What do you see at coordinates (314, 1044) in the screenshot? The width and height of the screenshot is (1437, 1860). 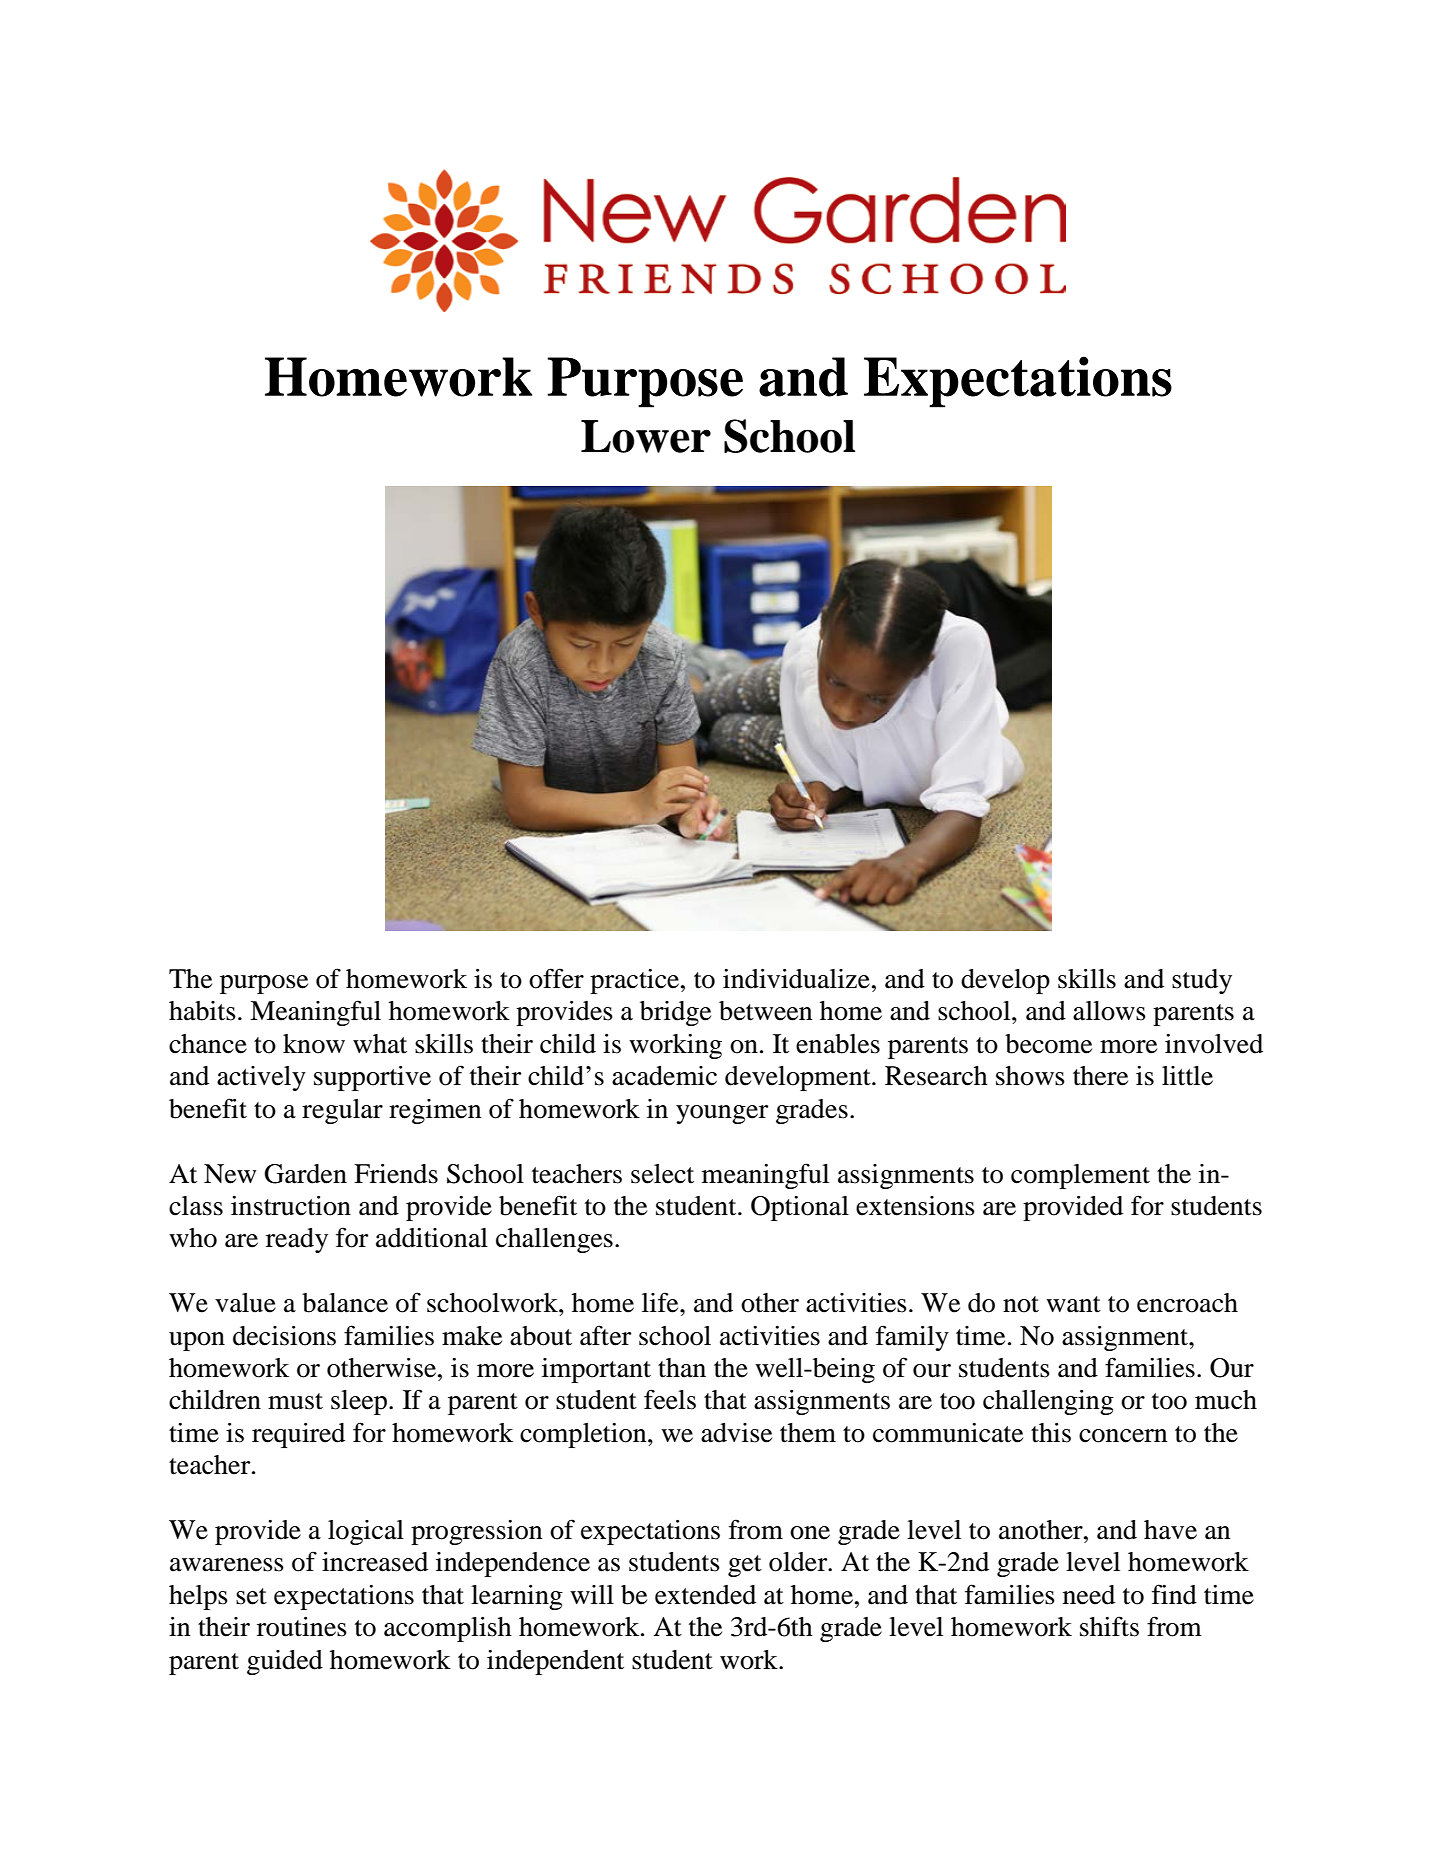 I see `know` at bounding box center [314, 1044].
